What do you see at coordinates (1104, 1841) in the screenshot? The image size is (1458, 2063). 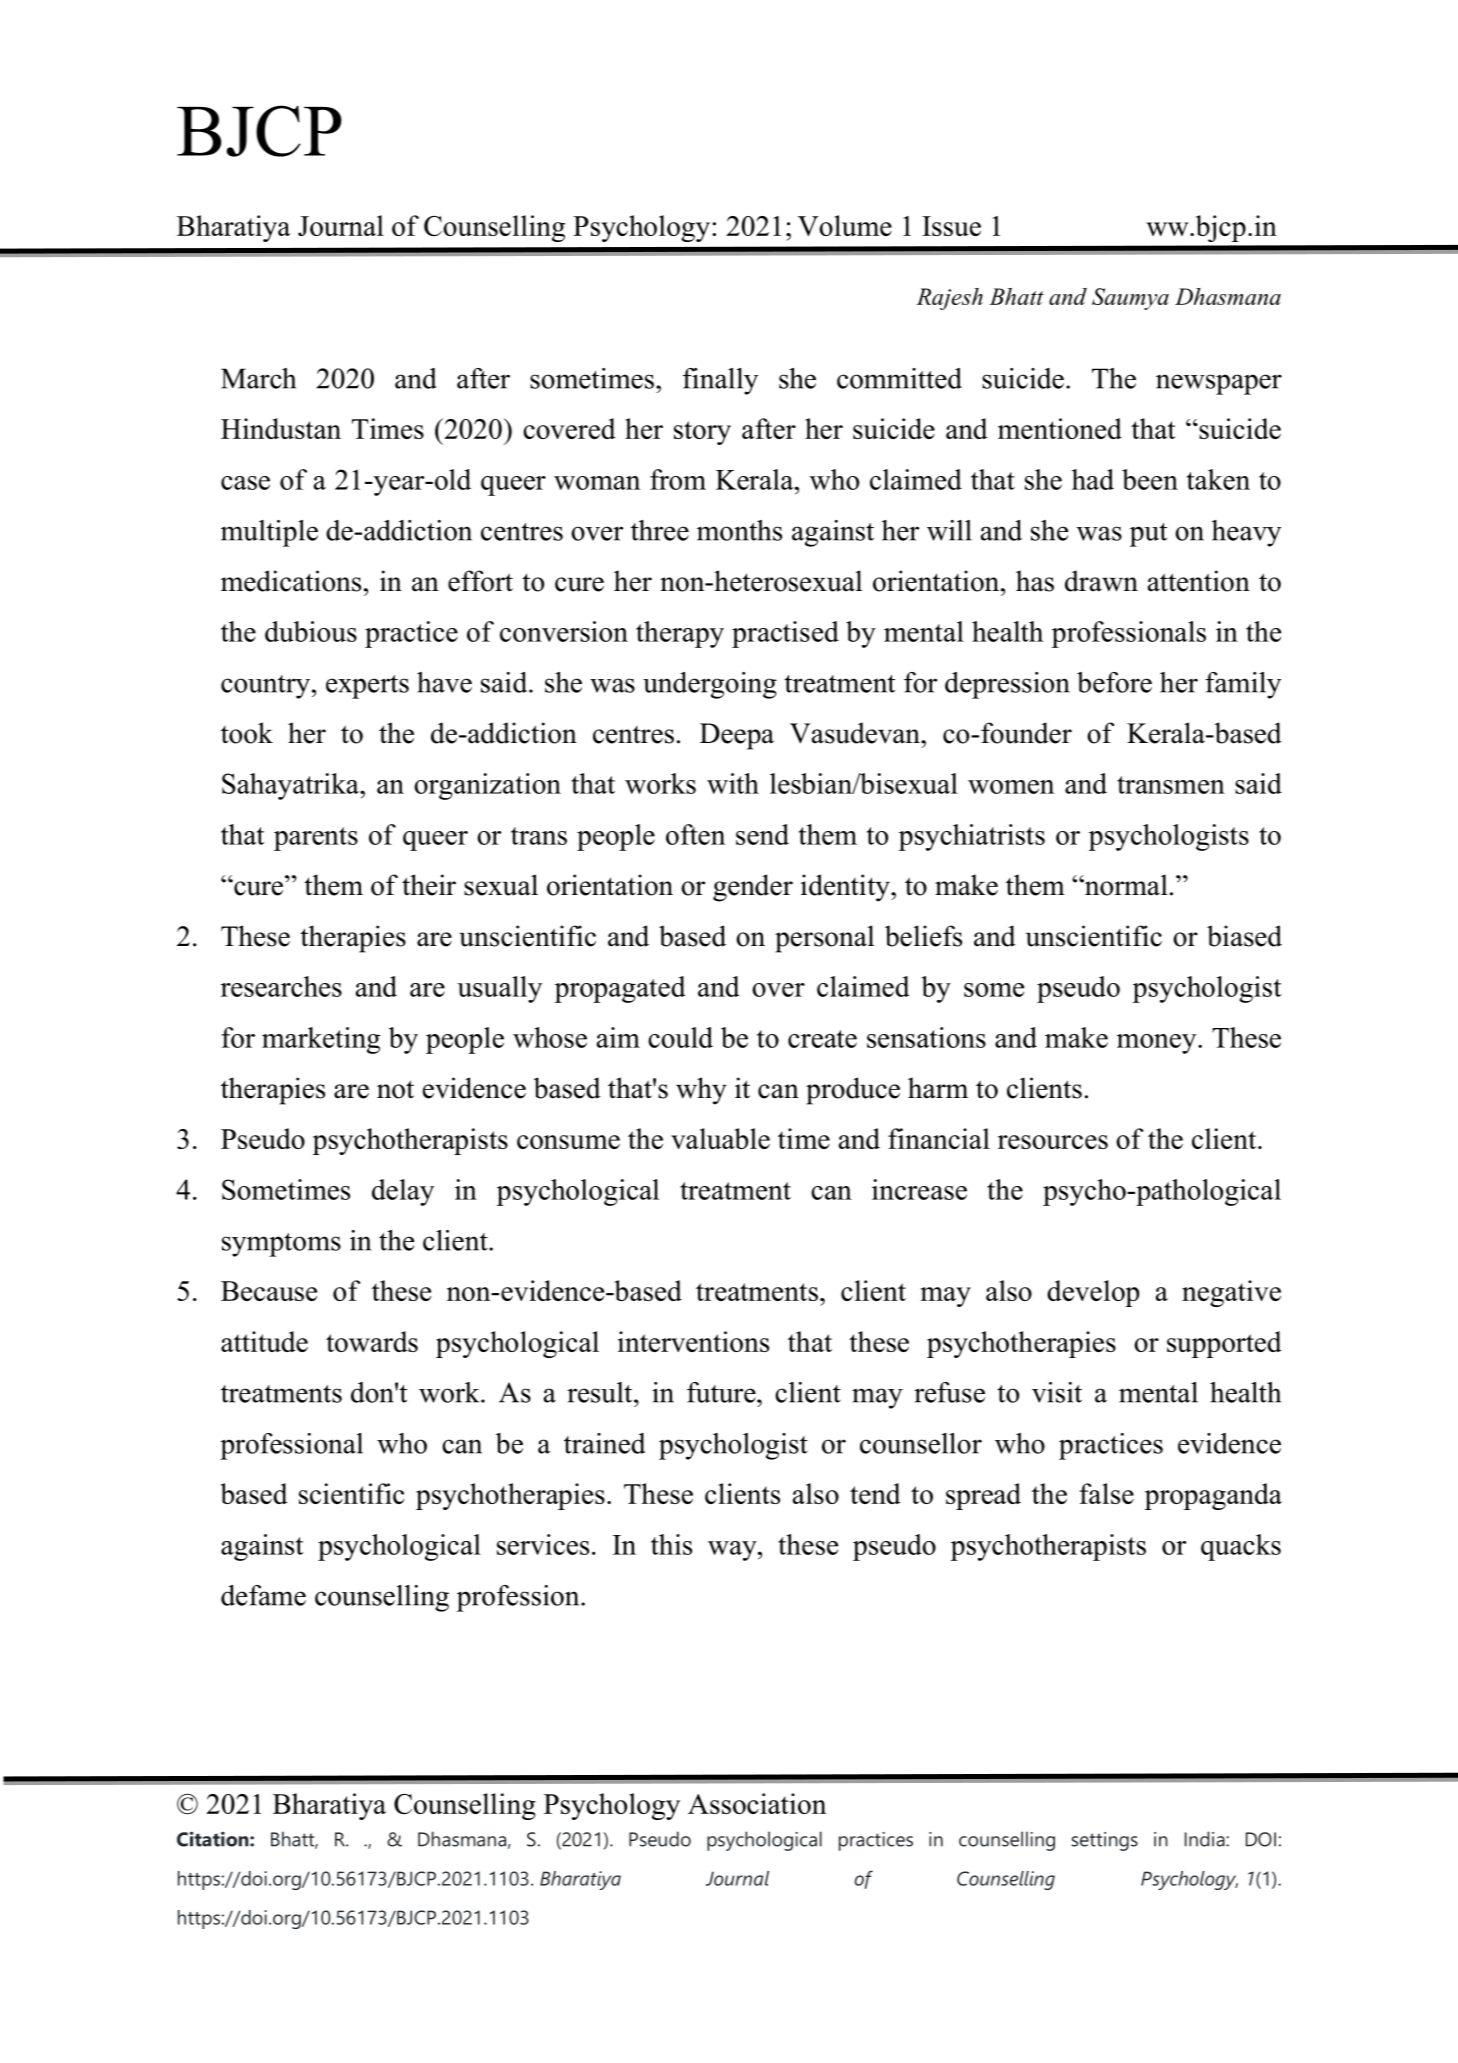 I see `settings` at bounding box center [1104, 1841].
